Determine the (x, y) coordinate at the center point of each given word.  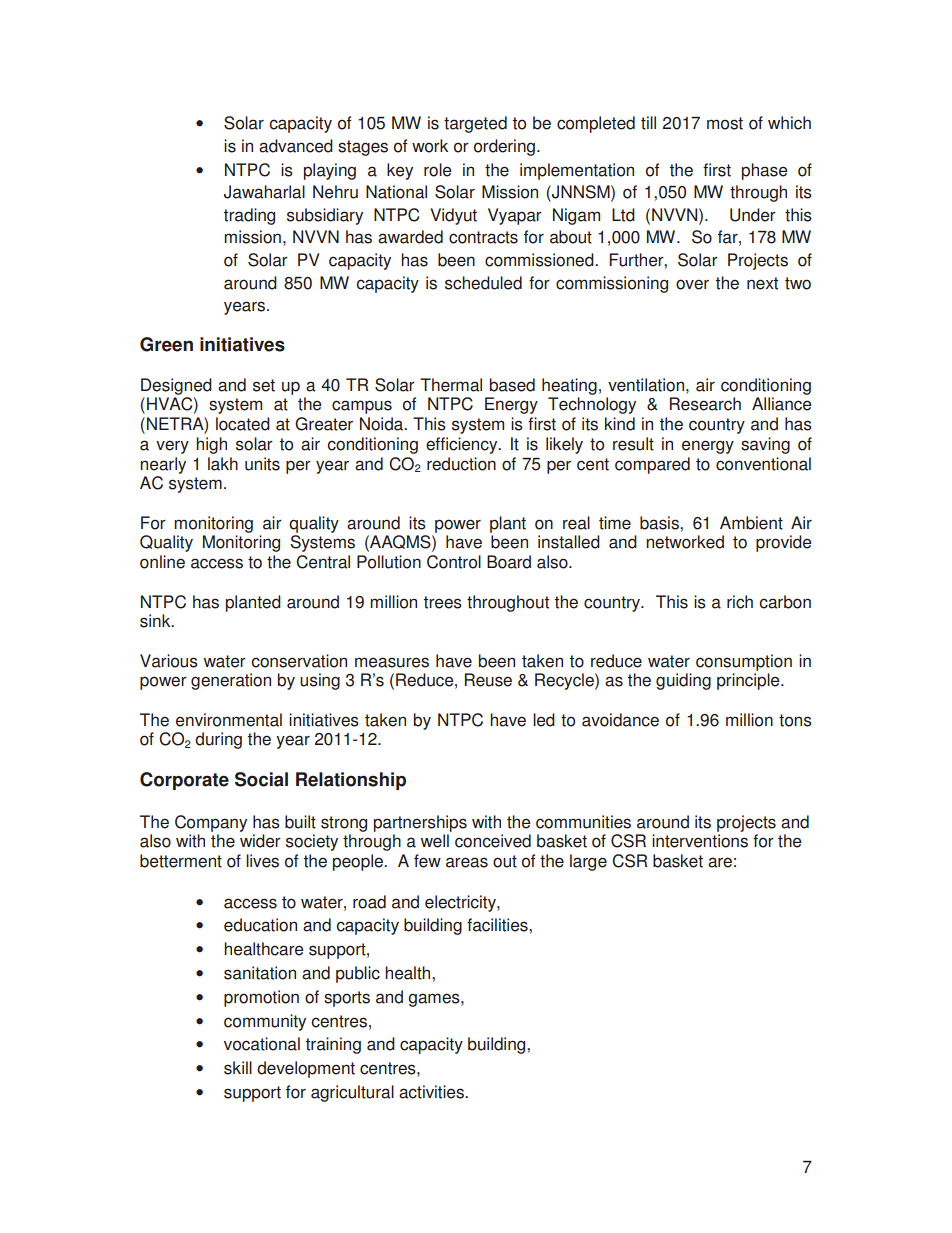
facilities (498, 925)
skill (238, 1068)
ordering (504, 147)
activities (432, 1092)
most (725, 123)
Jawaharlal (264, 192)
